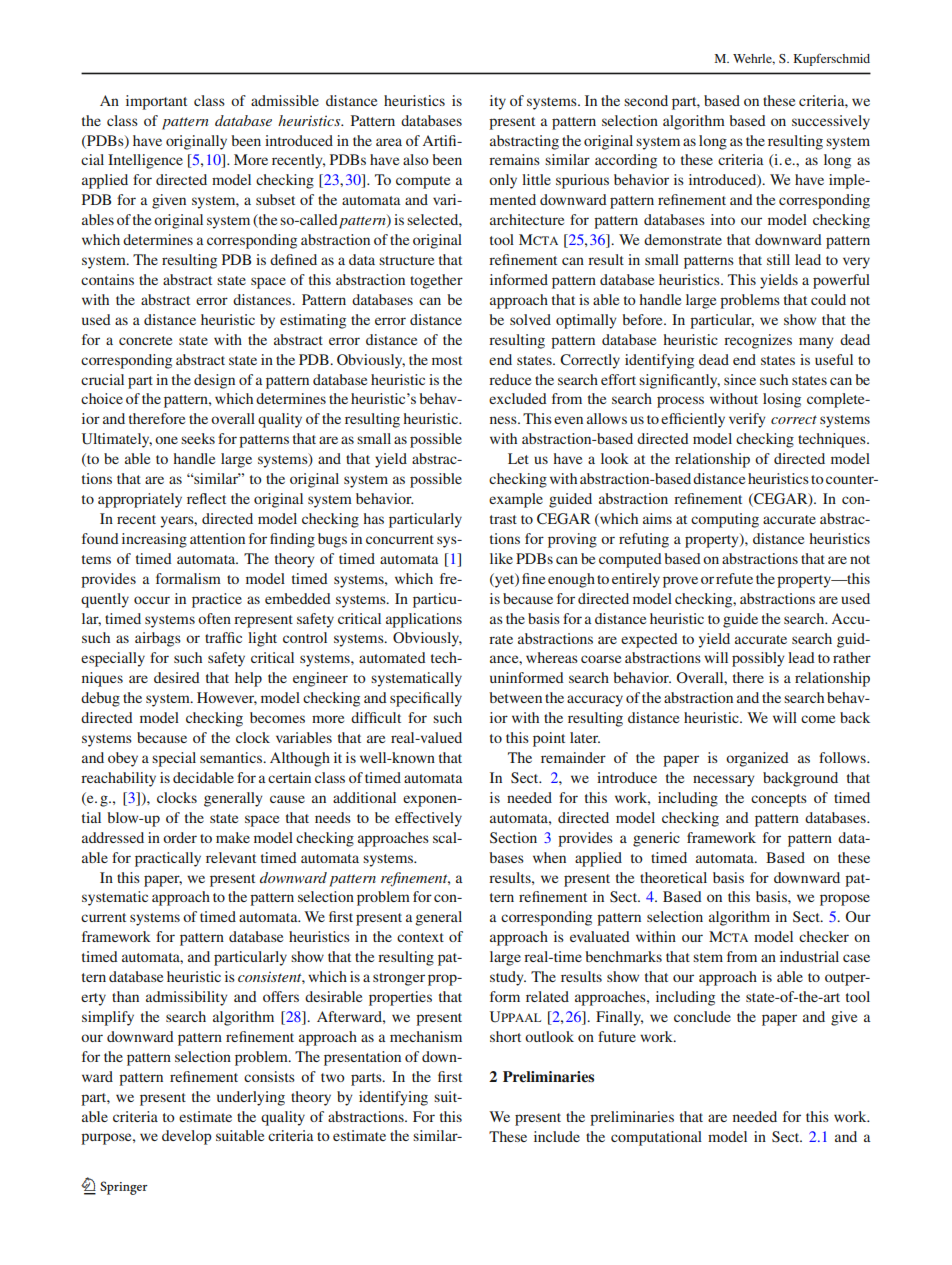 Image resolution: width=952 pixels, height=1265 pixels. I want to click on possibly, so click(758, 659).
